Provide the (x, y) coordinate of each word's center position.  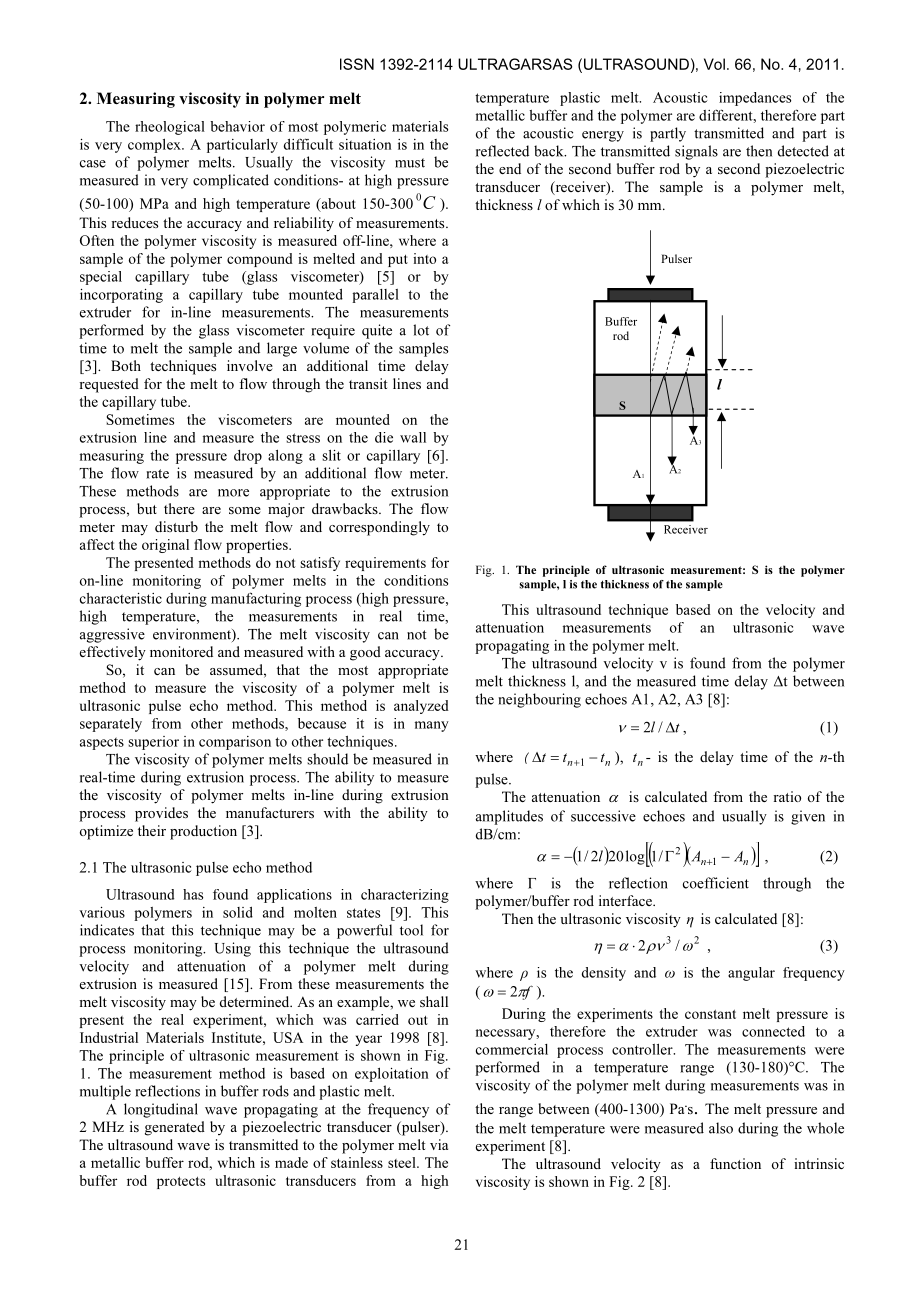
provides (161, 814)
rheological (170, 128)
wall (413, 437)
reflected (502, 151)
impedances (755, 99)
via (439, 1144)
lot (421, 330)
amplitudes (509, 817)
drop (248, 457)
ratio (787, 796)
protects (181, 1183)
